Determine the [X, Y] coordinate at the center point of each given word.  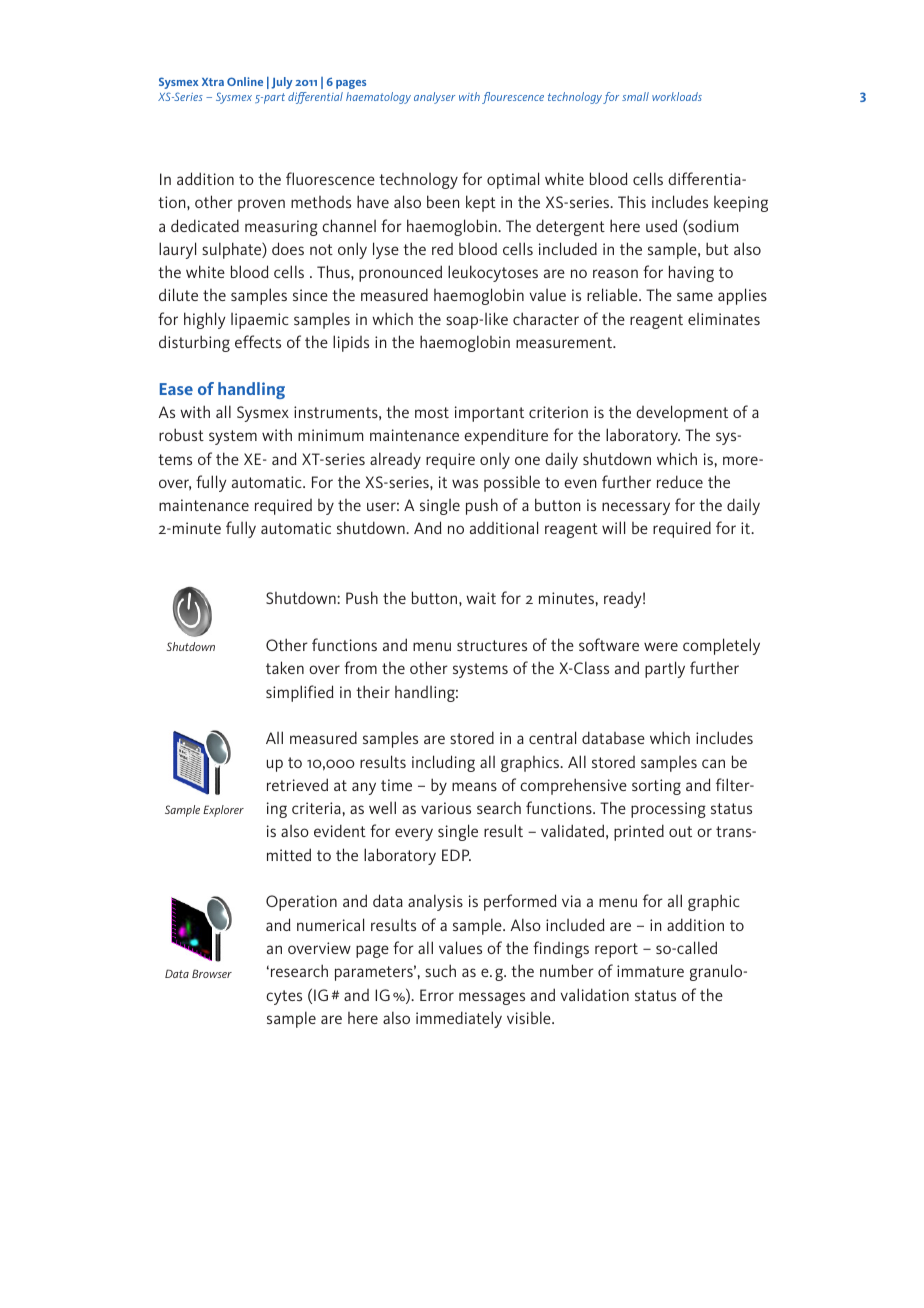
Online [245, 81]
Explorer [223, 811]
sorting [656, 787]
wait [481, 598]
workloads [677, 96]
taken [285, 667]
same [695, 296]
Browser [212, 973]
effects [258, 341]
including [443, 763]
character [546, 318]
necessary [636, 508]
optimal [513, 180]
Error [437, 995]
